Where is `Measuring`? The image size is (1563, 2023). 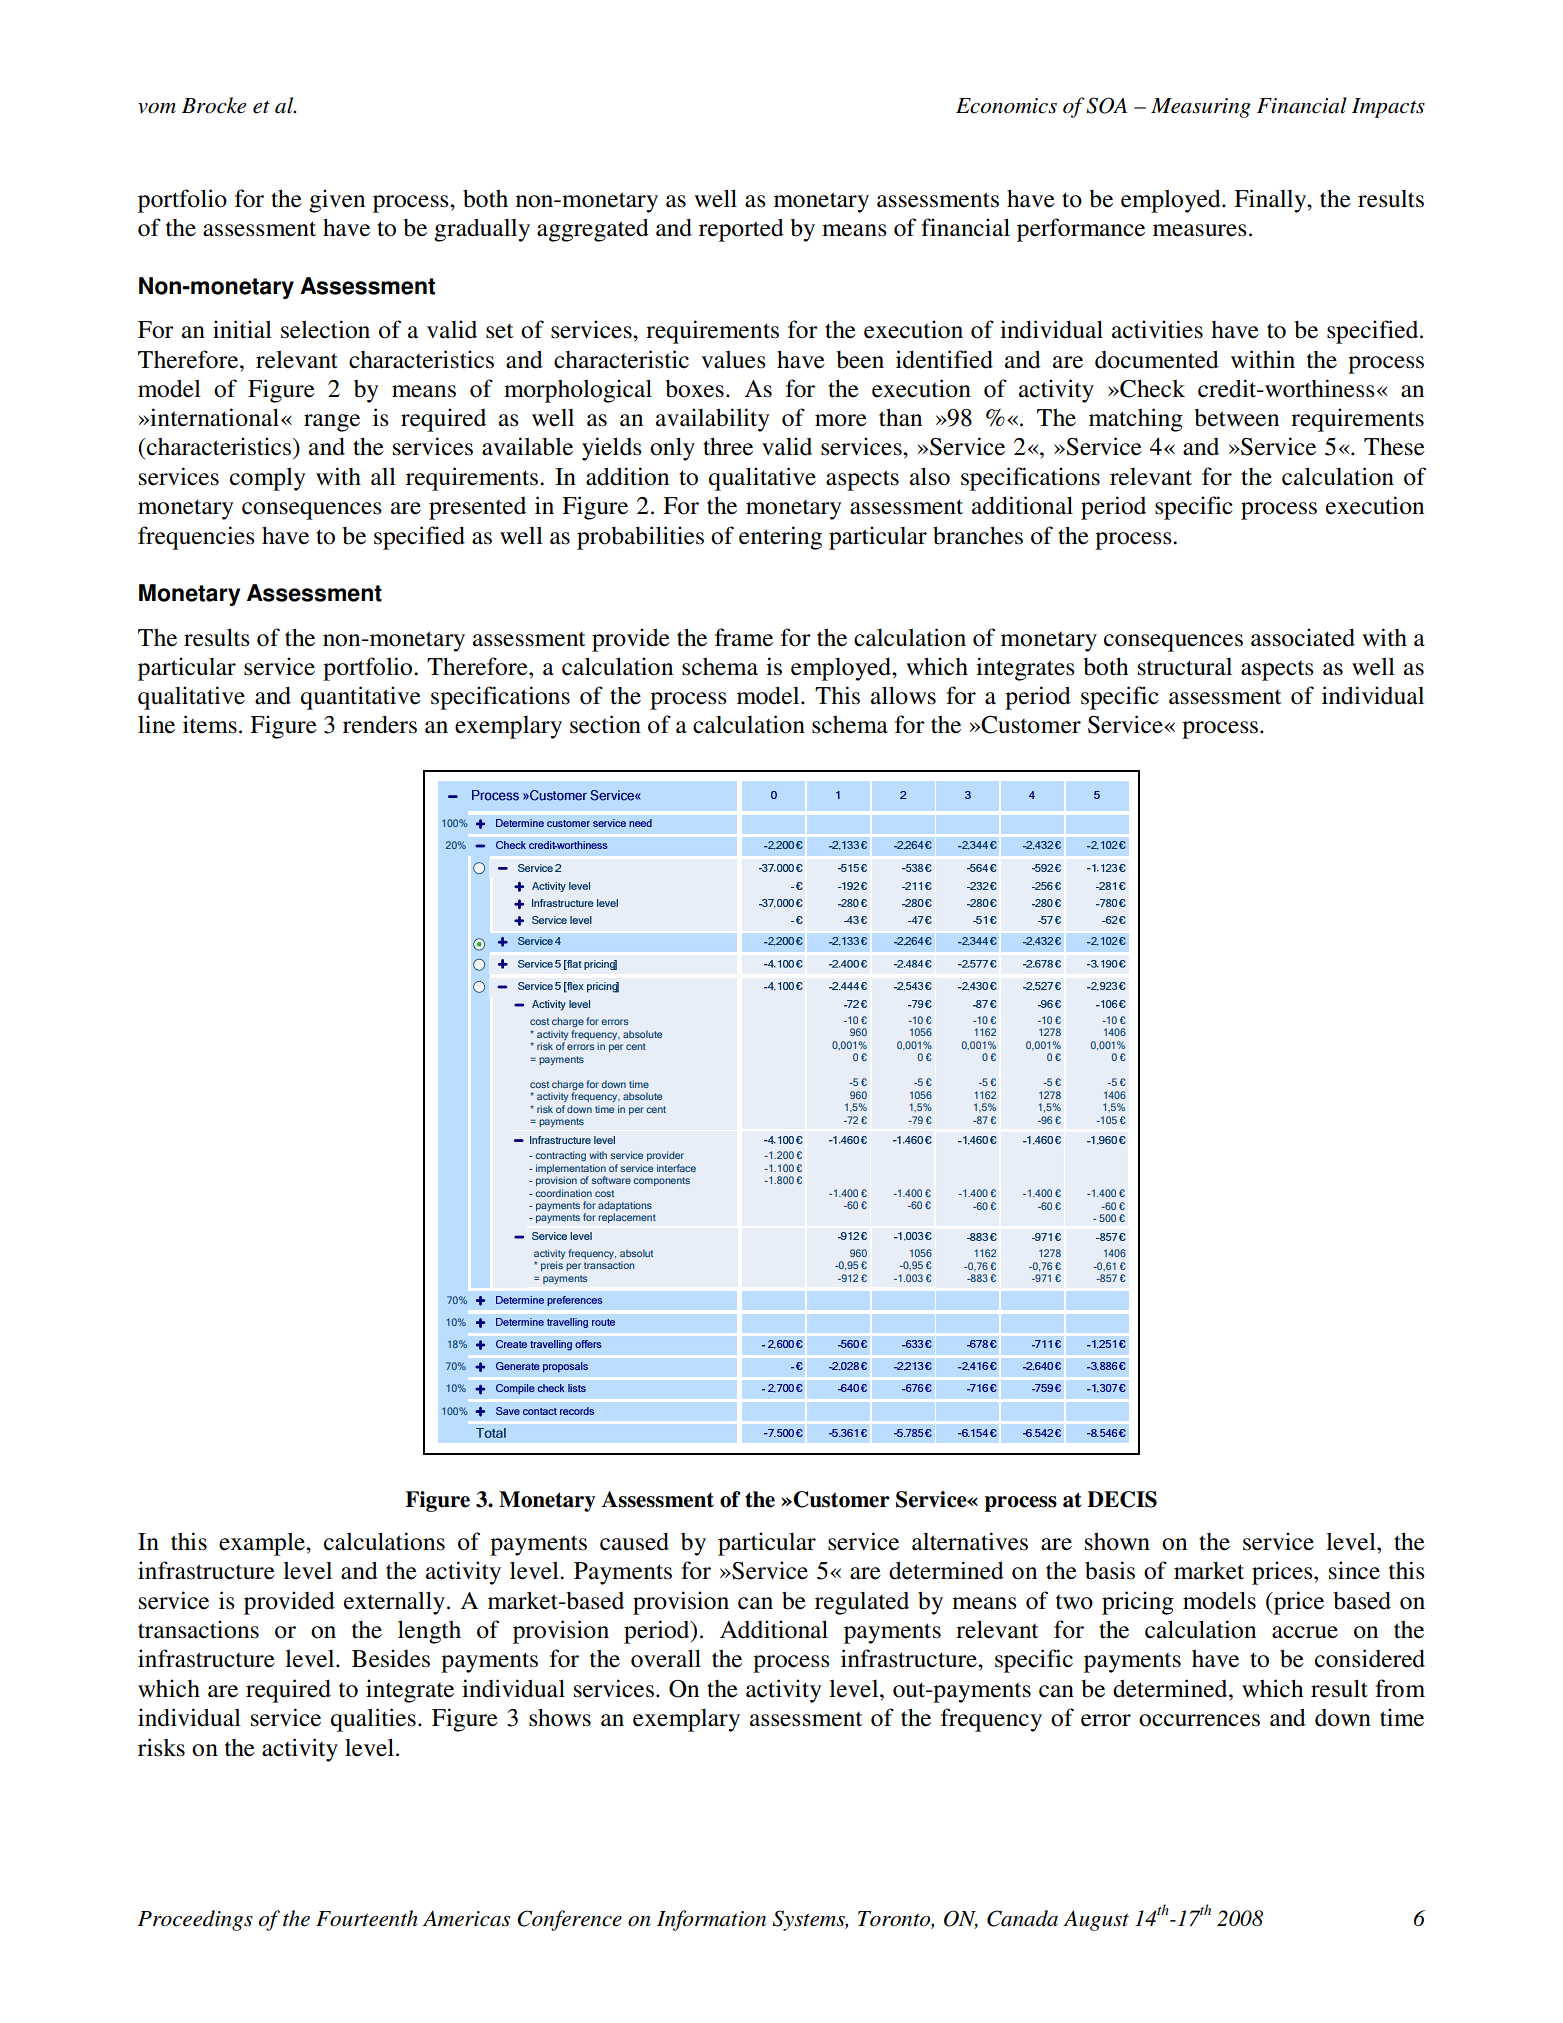 Measuring is located at coordinates (1201, 108).
